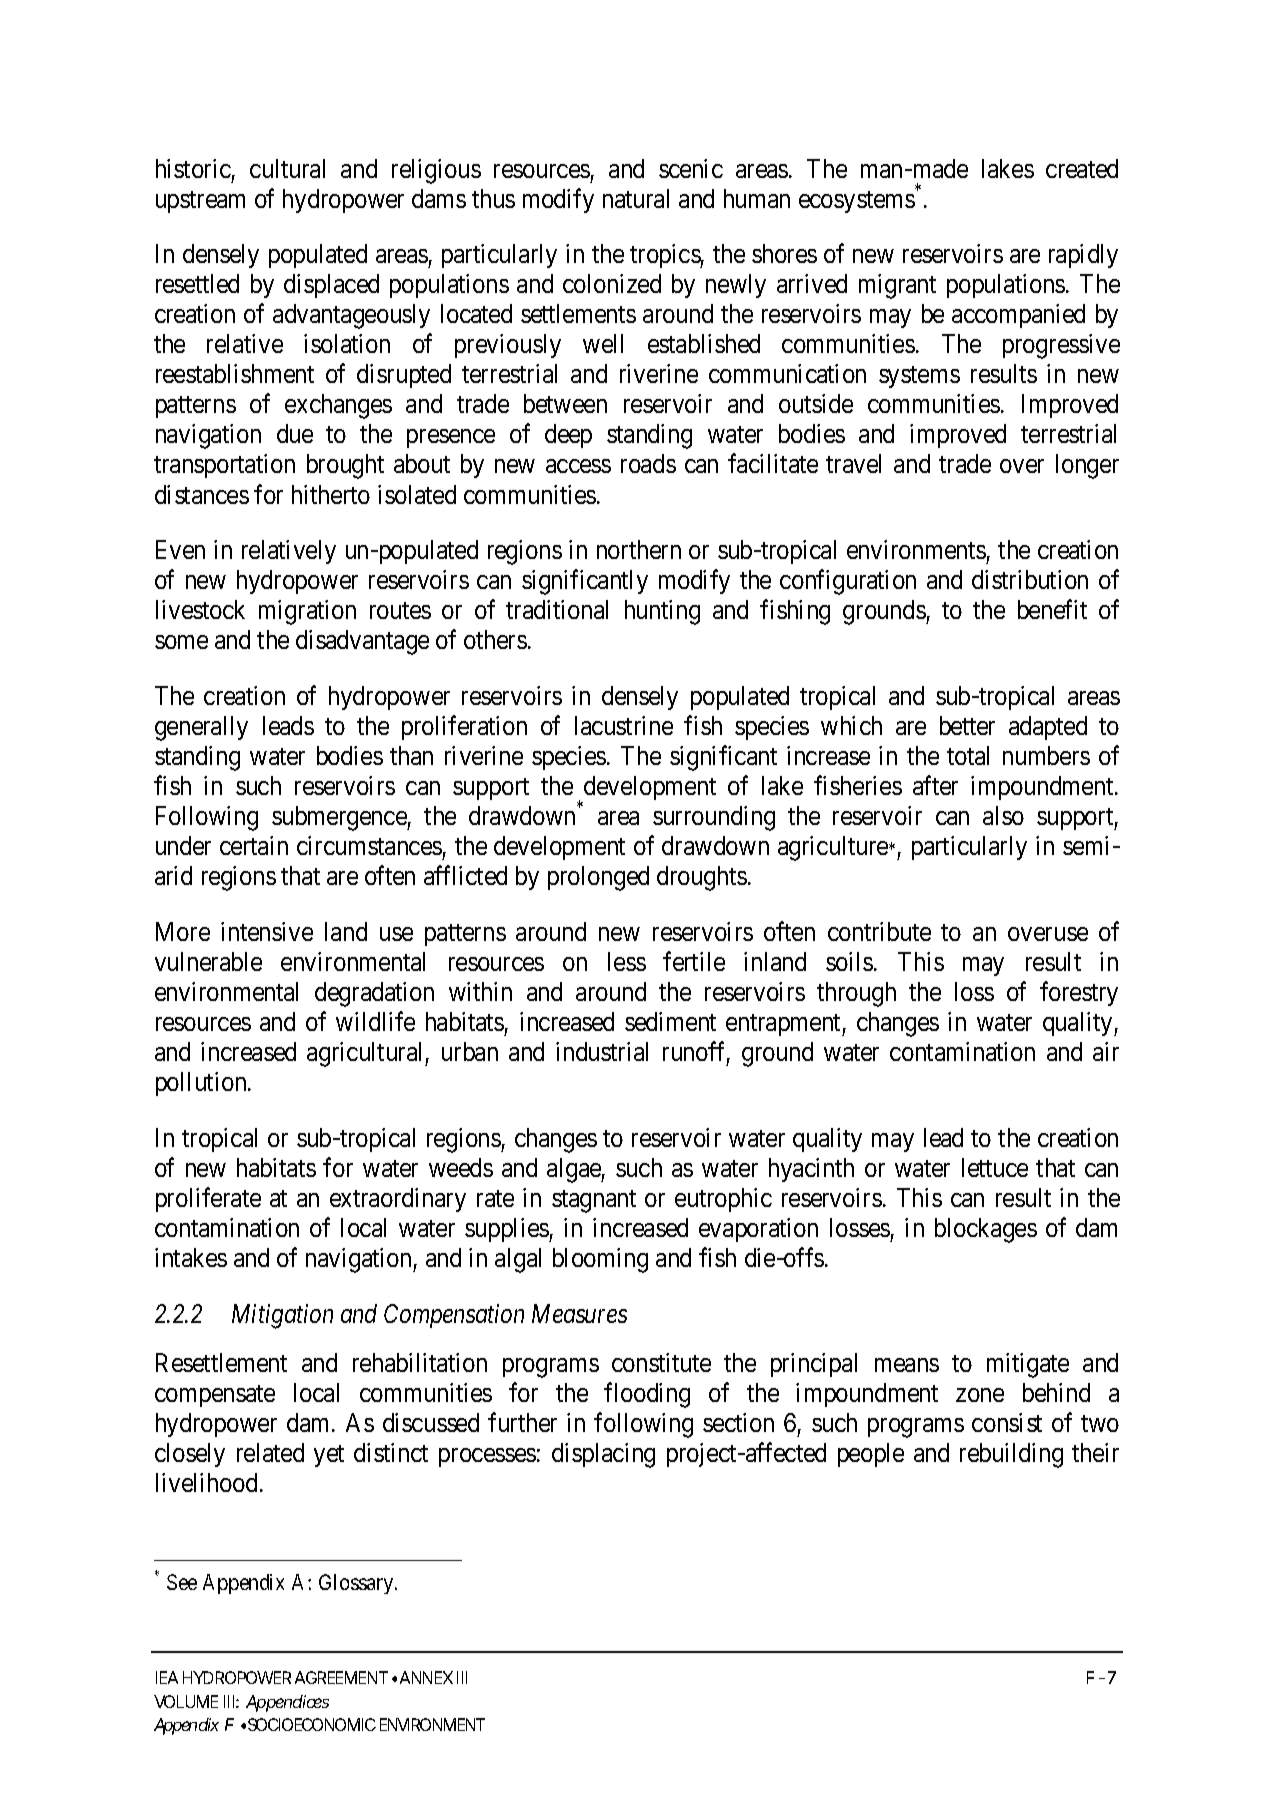 The height and width of the screenshot is (1801, 1273). Describe the element at coordinates (694, 961) in the screenshot. I see `fertile` at that location.
